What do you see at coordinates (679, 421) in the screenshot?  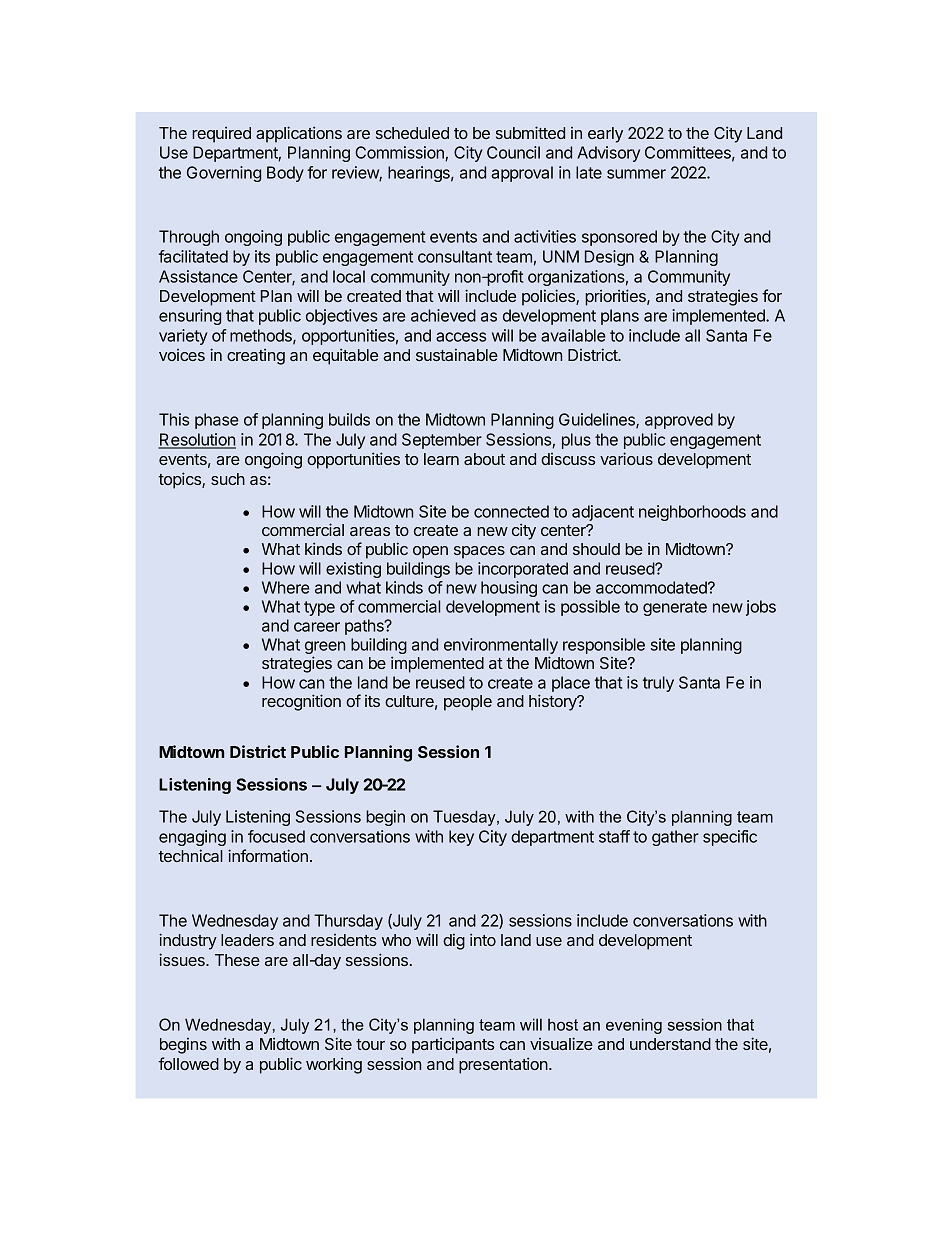 I see `approved` at bounding box center [679, 421].
